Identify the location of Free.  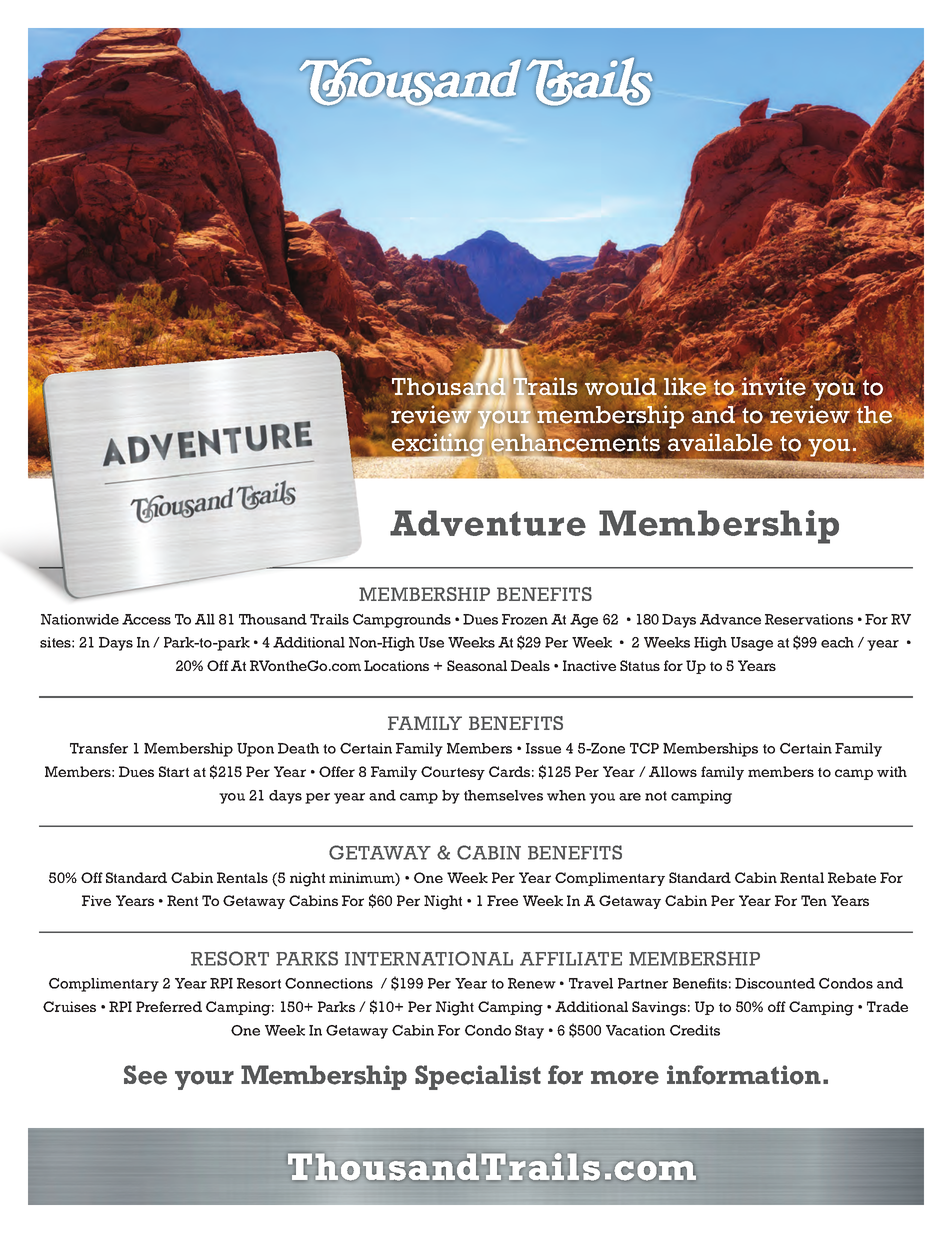
(502, 900).
